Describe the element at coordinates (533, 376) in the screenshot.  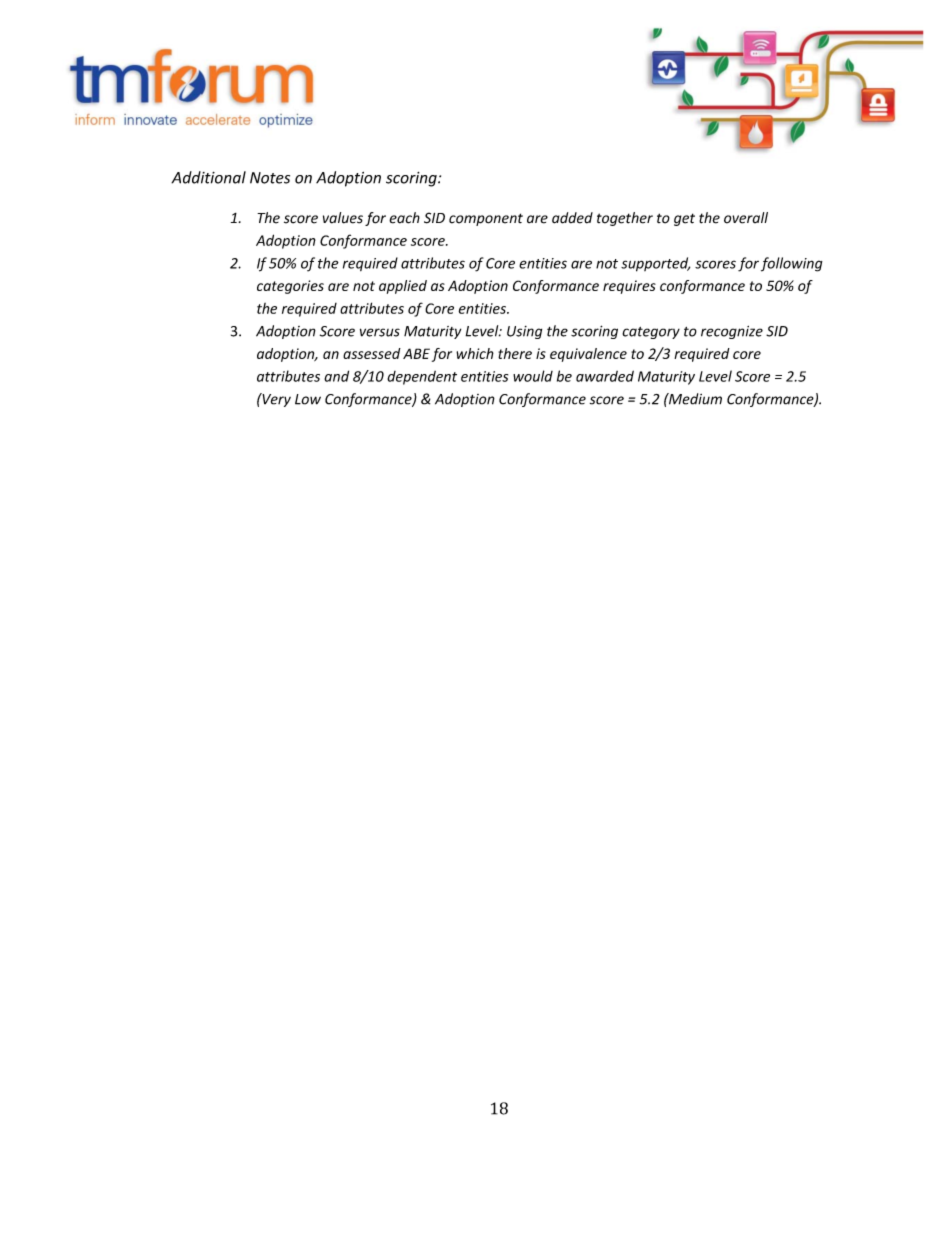
I see `would` at that location.
